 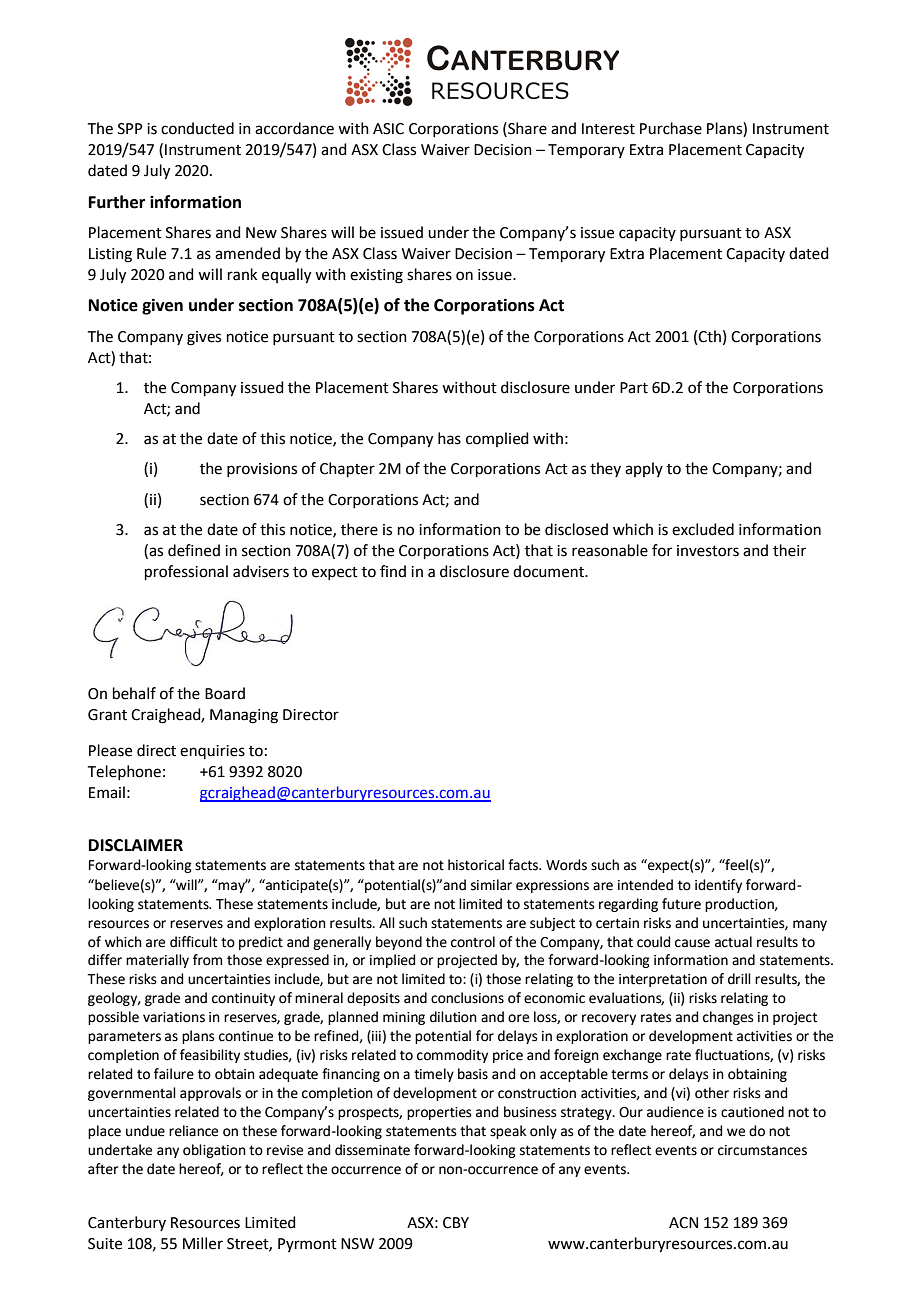 What do you see at coordinates (388, 129) in the document?
I see `ASIC` at bounding box center [388, 129].
